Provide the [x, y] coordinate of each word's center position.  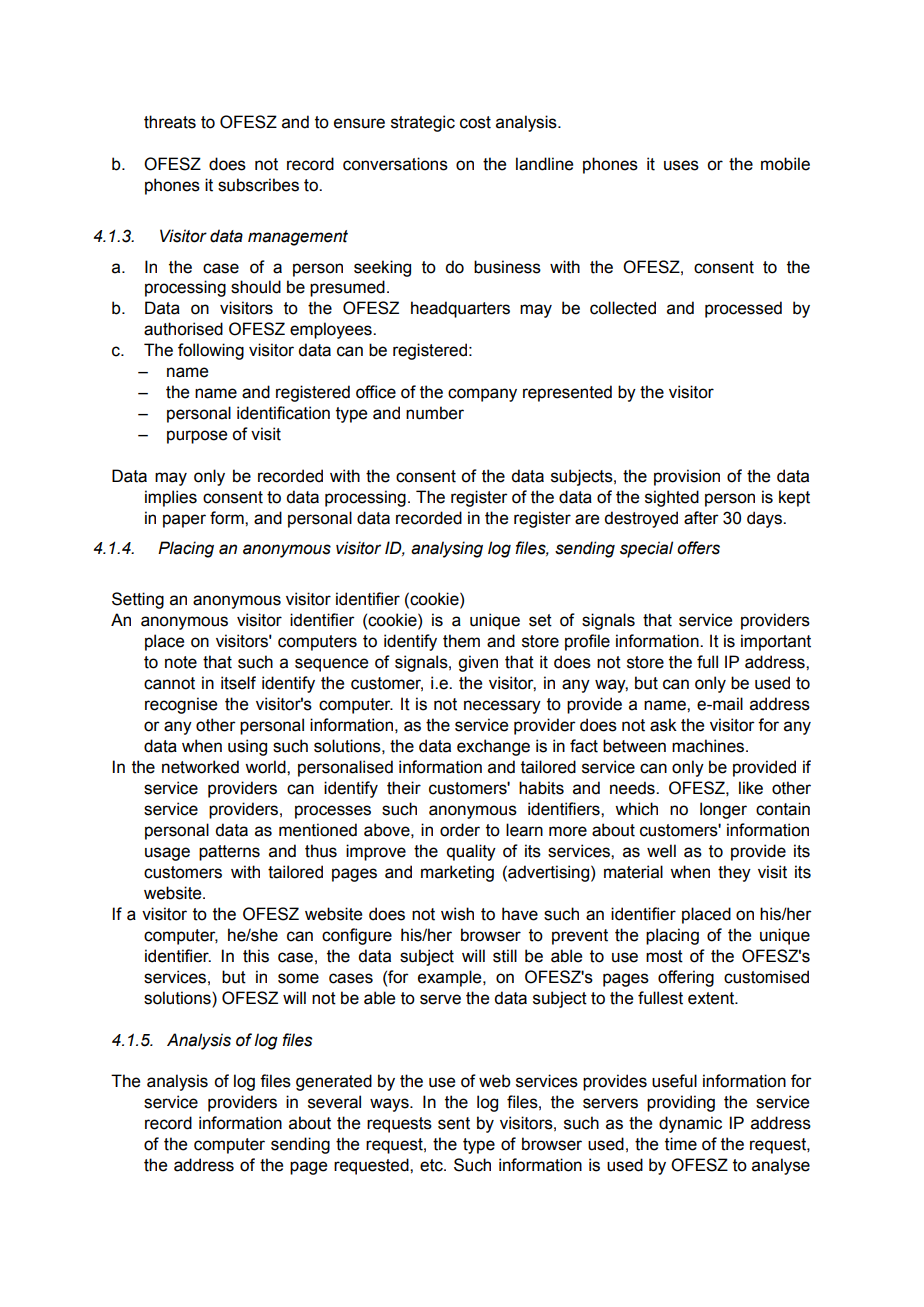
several [334, 1102]
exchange [493, 747]
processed [743, 309]
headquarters [460, 309]
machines [709, 746]
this [256, 956]
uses [681, 165]
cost [475, 122]
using [247, 747]
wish [457, 914]
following [211, 351]
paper [184, 521]
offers [698, 548]
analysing [447, 549]
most [664, 956]
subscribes [258, 185]
